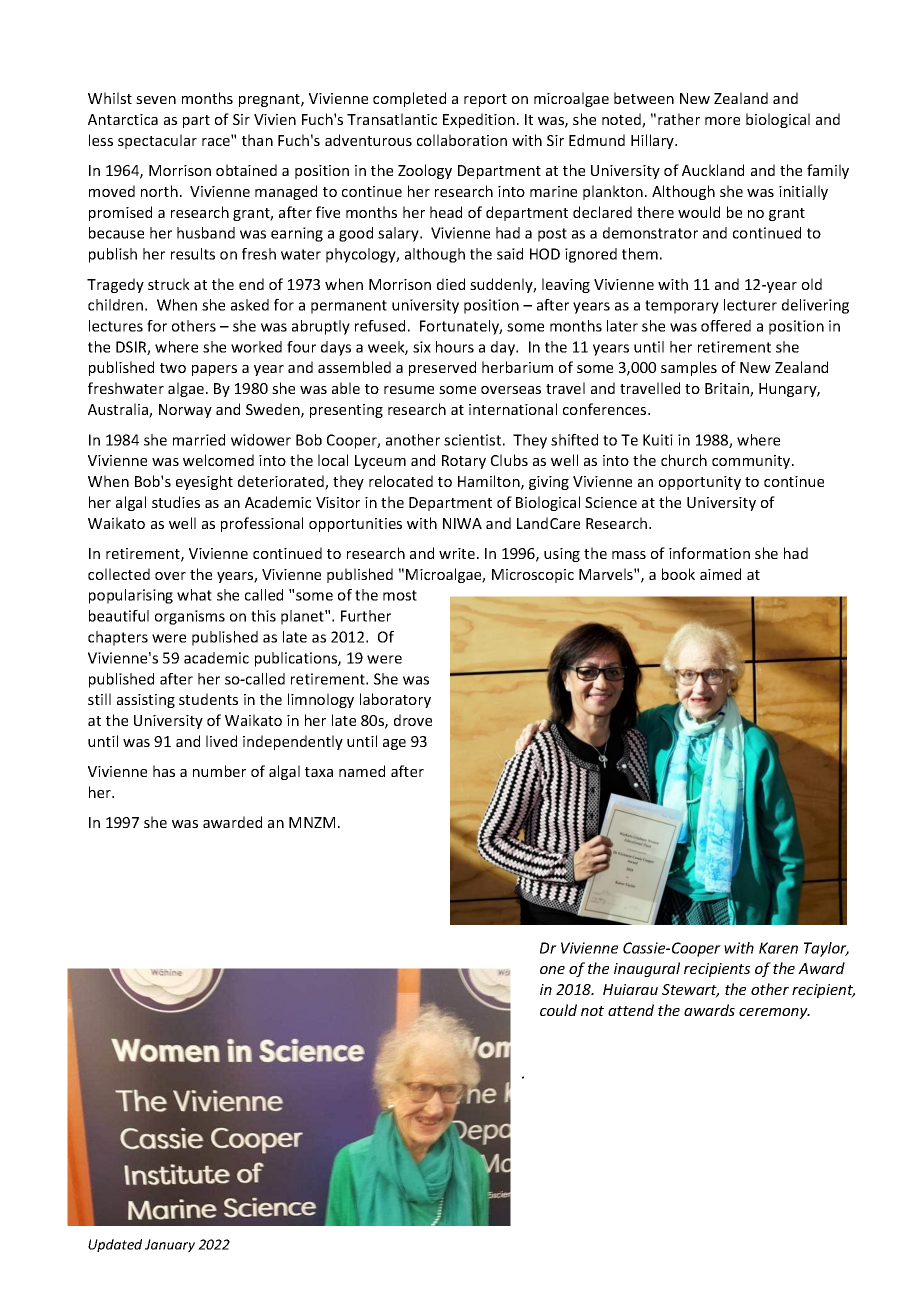 The height and width of the image is (1309, 924). What do you see at coordinates (778, 948) in the image?
I see `Karen` at bounding box center [778, 948].
